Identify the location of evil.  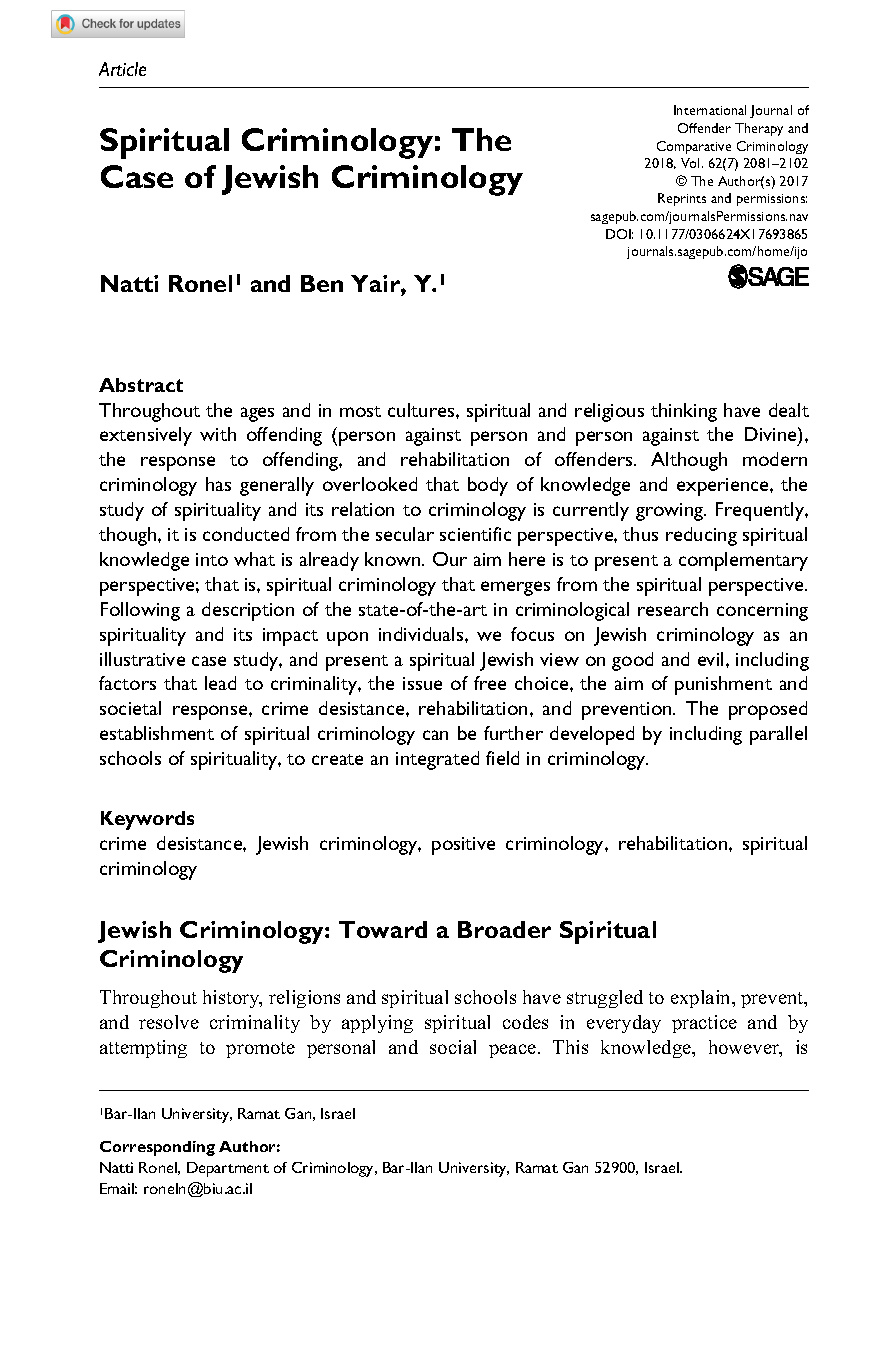
(710, 659).
